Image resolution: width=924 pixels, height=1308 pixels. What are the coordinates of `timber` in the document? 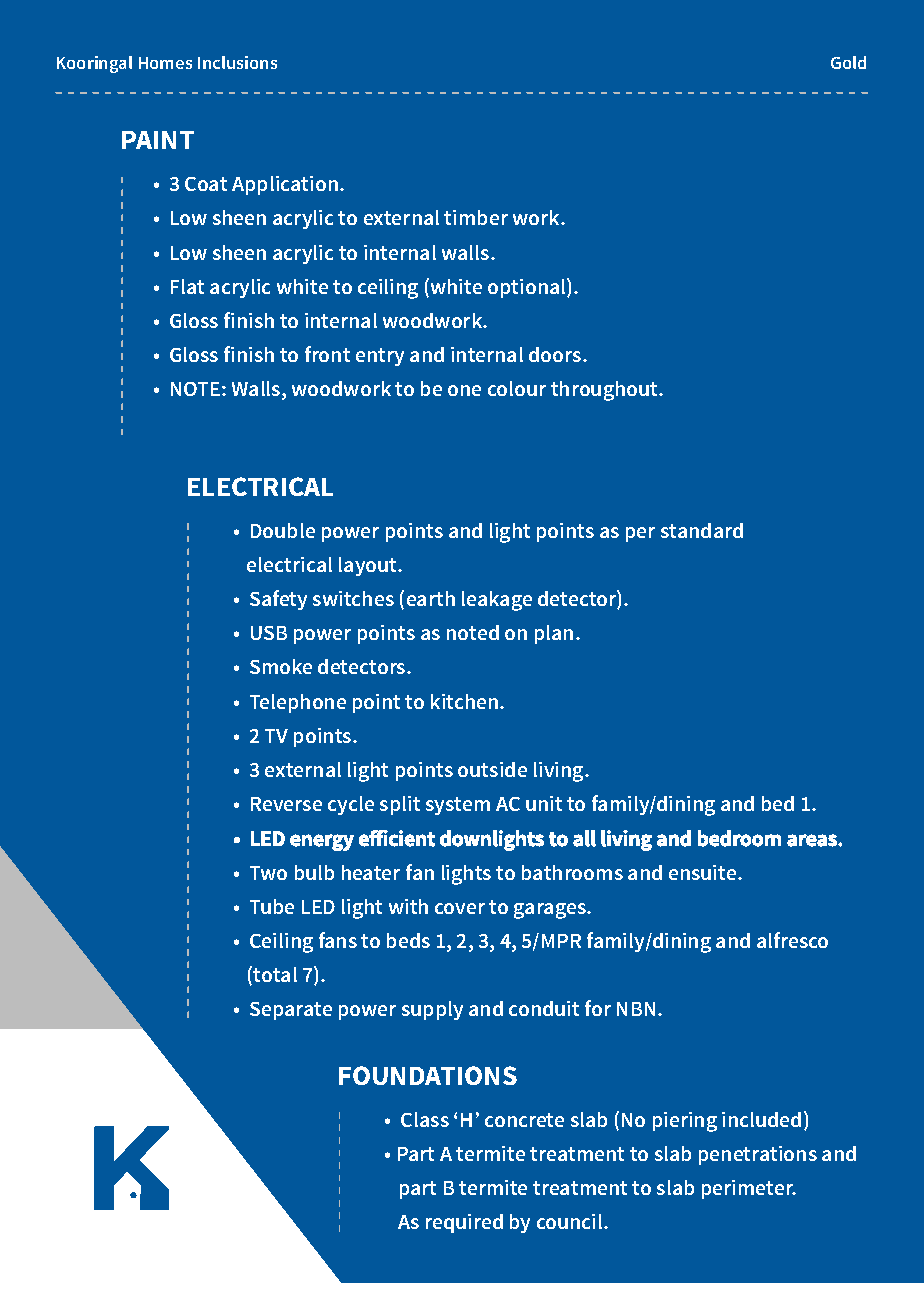 It's located at (476, 217).
